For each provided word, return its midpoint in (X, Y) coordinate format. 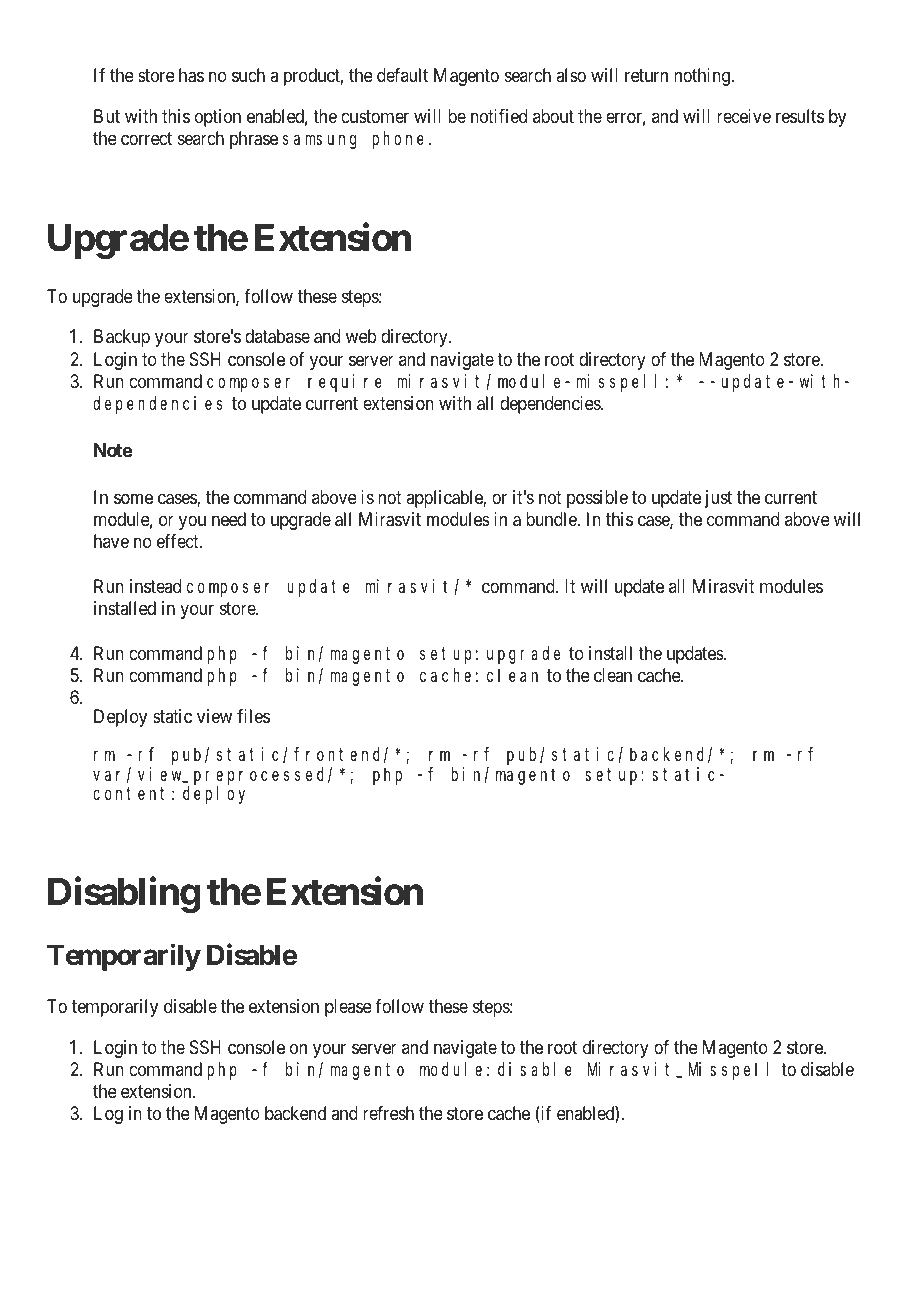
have (111, 541)
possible (597, 499)
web (361, 336)
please (348, 1008)
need (229, 519)
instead (155, 586)
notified (499, 116)
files (253, 716)
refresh (388, 1113)
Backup (122, 338)
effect (179, 541)
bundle (552, 519)
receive (744, 116)
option (218, 118)
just (718, 499)
